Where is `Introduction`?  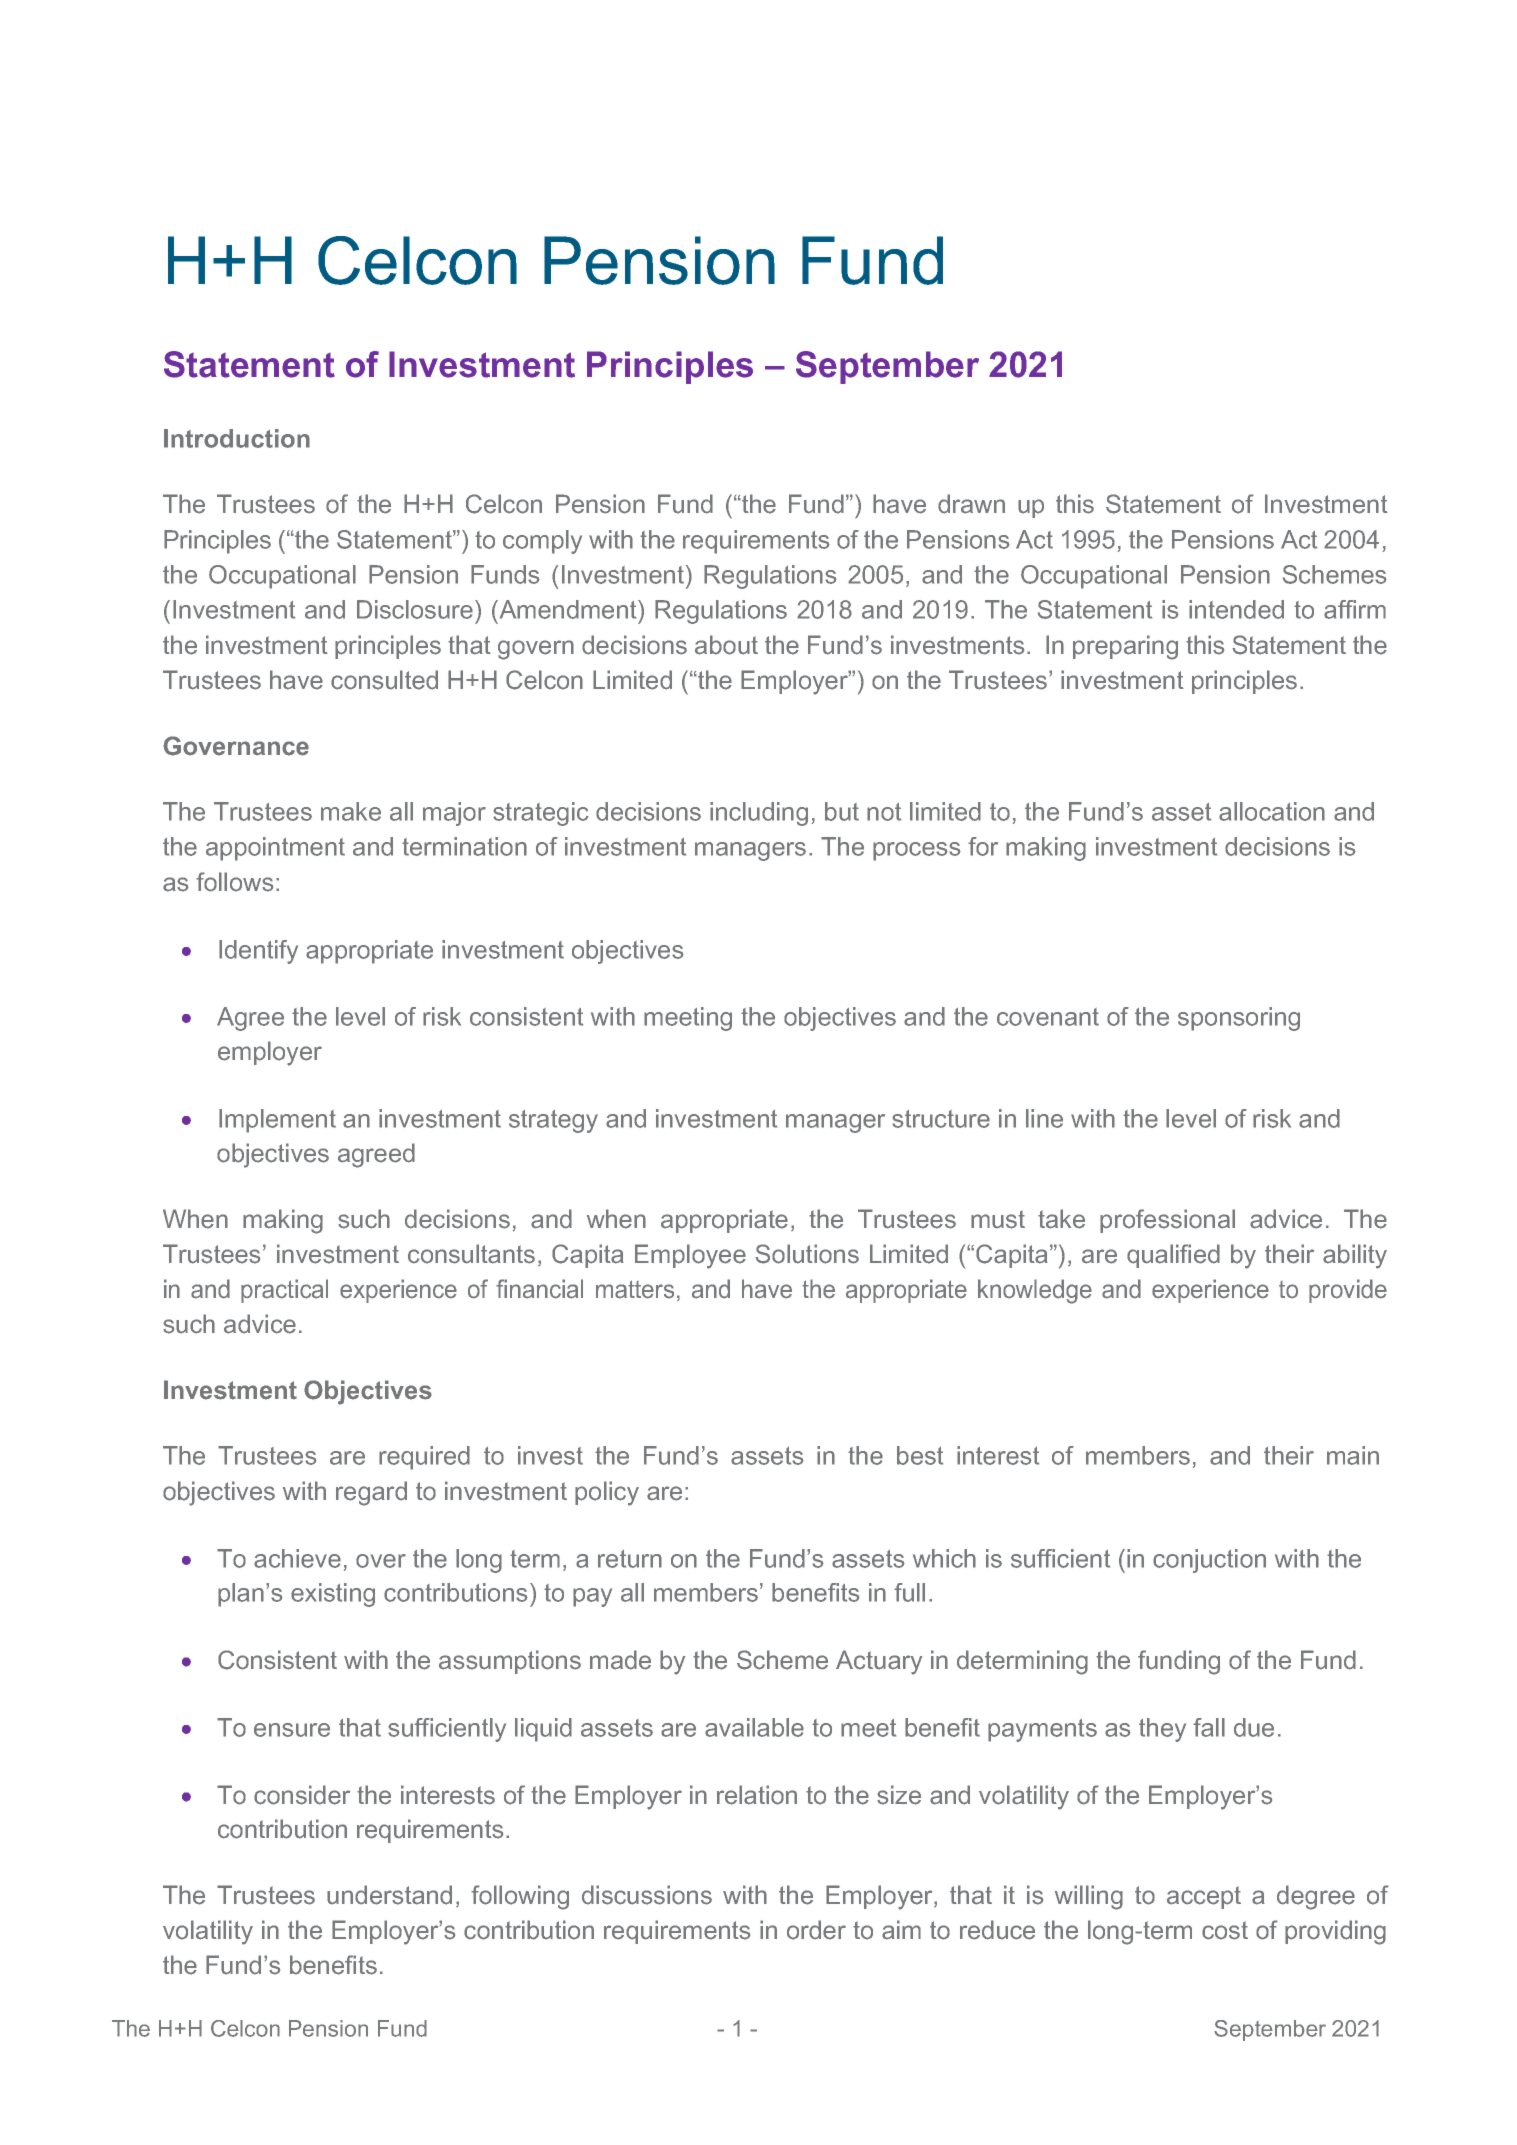 Introduction is located at coordinates (237, 438).
